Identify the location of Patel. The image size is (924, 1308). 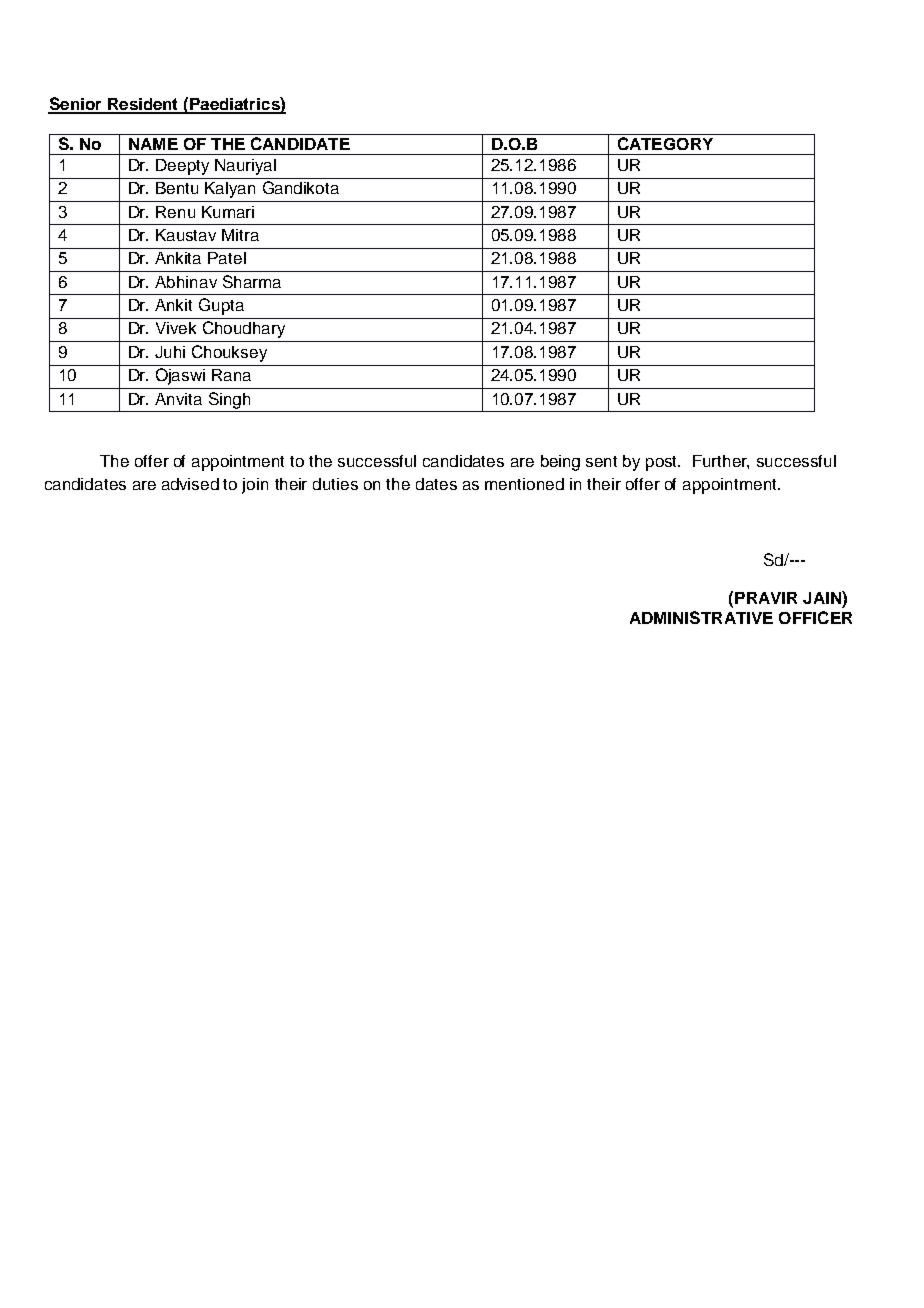
(227, 258).
